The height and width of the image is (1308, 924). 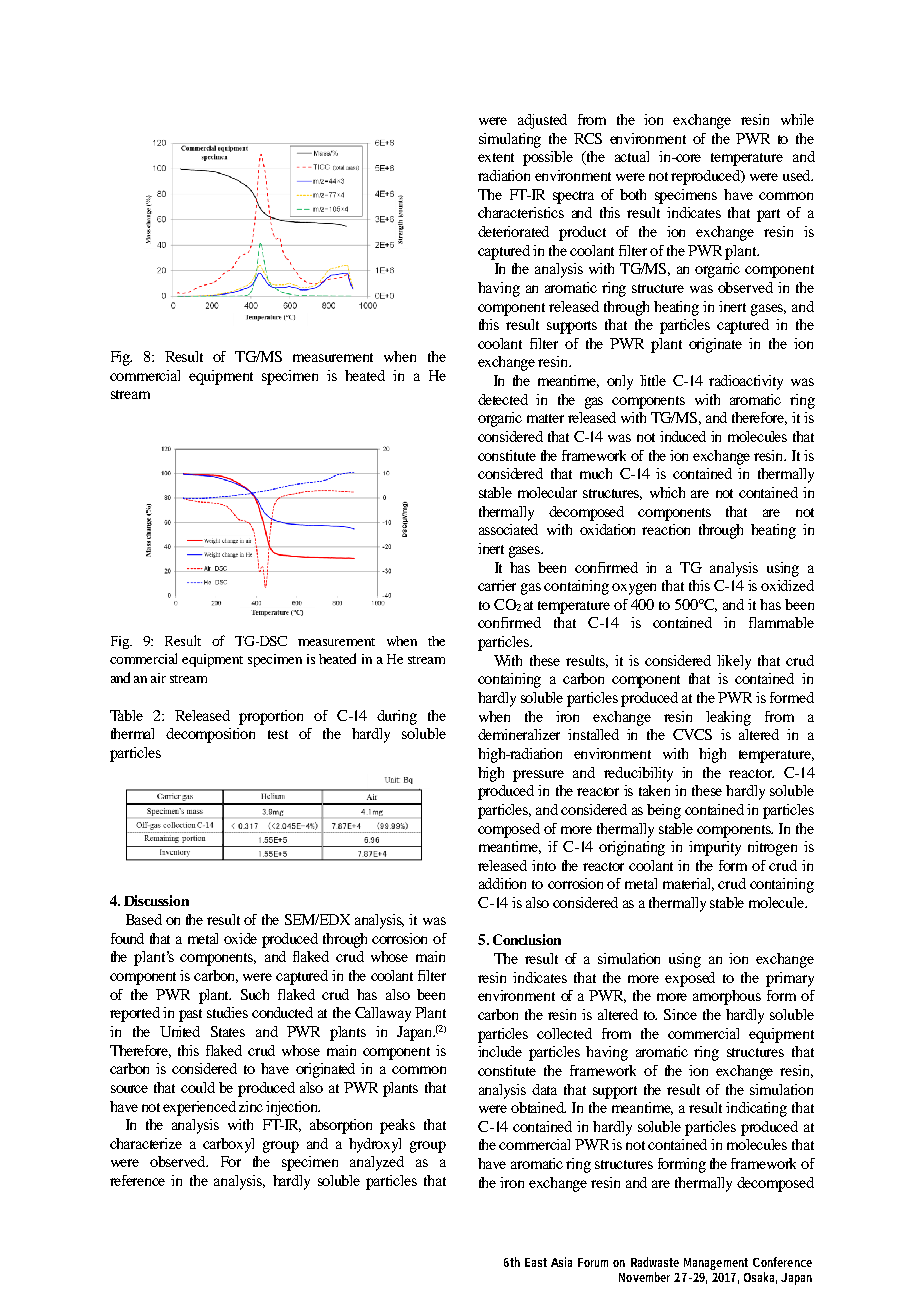 What do you see at coordinates (536, 1262) in the image?
I see `East` at bounding box center [536, 1262].
